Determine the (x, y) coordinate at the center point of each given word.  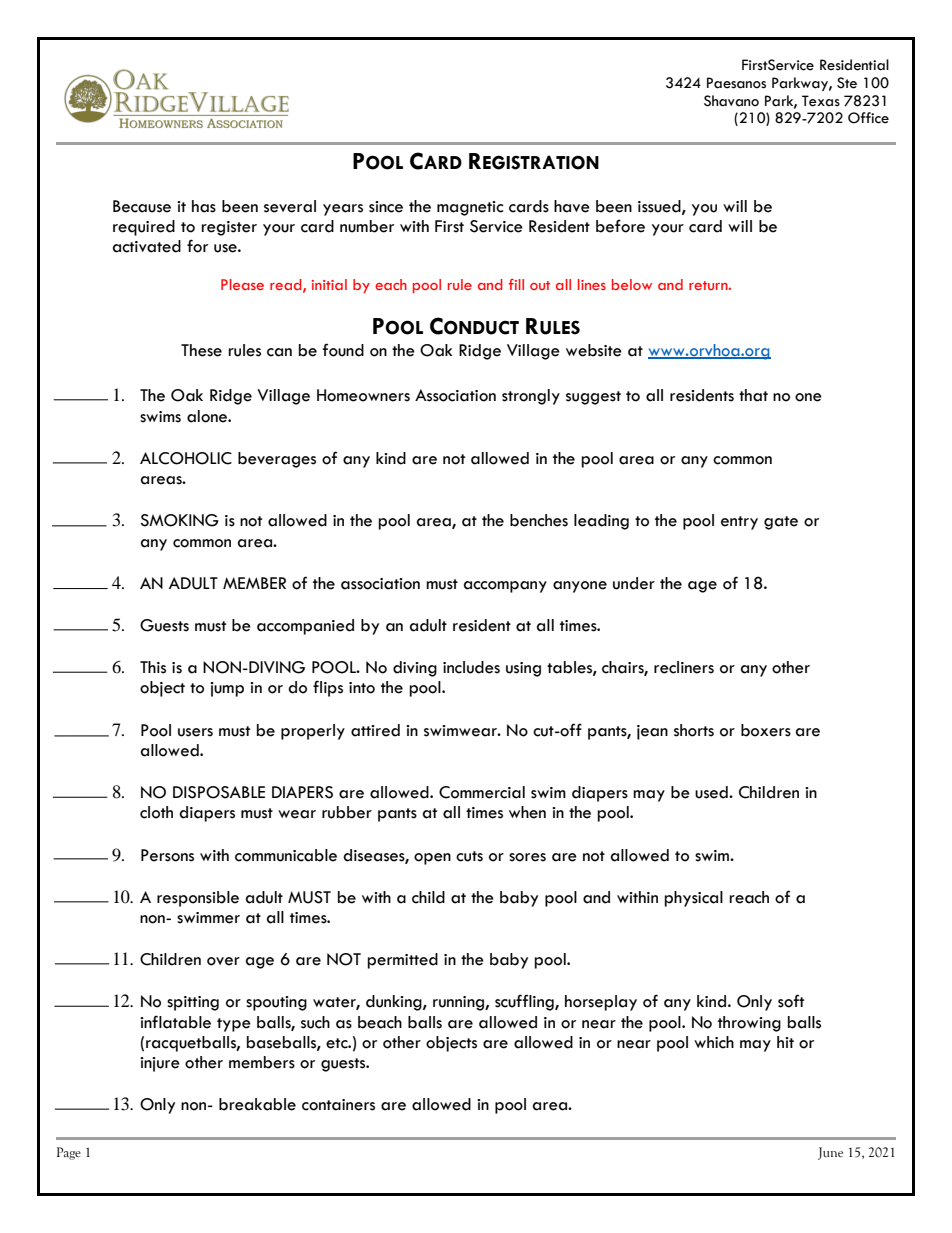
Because (142, 206)
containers (338, 1105)
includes (471, 667)
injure (160, 1064)
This (153, 667)
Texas (821, 101)
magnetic (470, 208)
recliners (684, 667)
